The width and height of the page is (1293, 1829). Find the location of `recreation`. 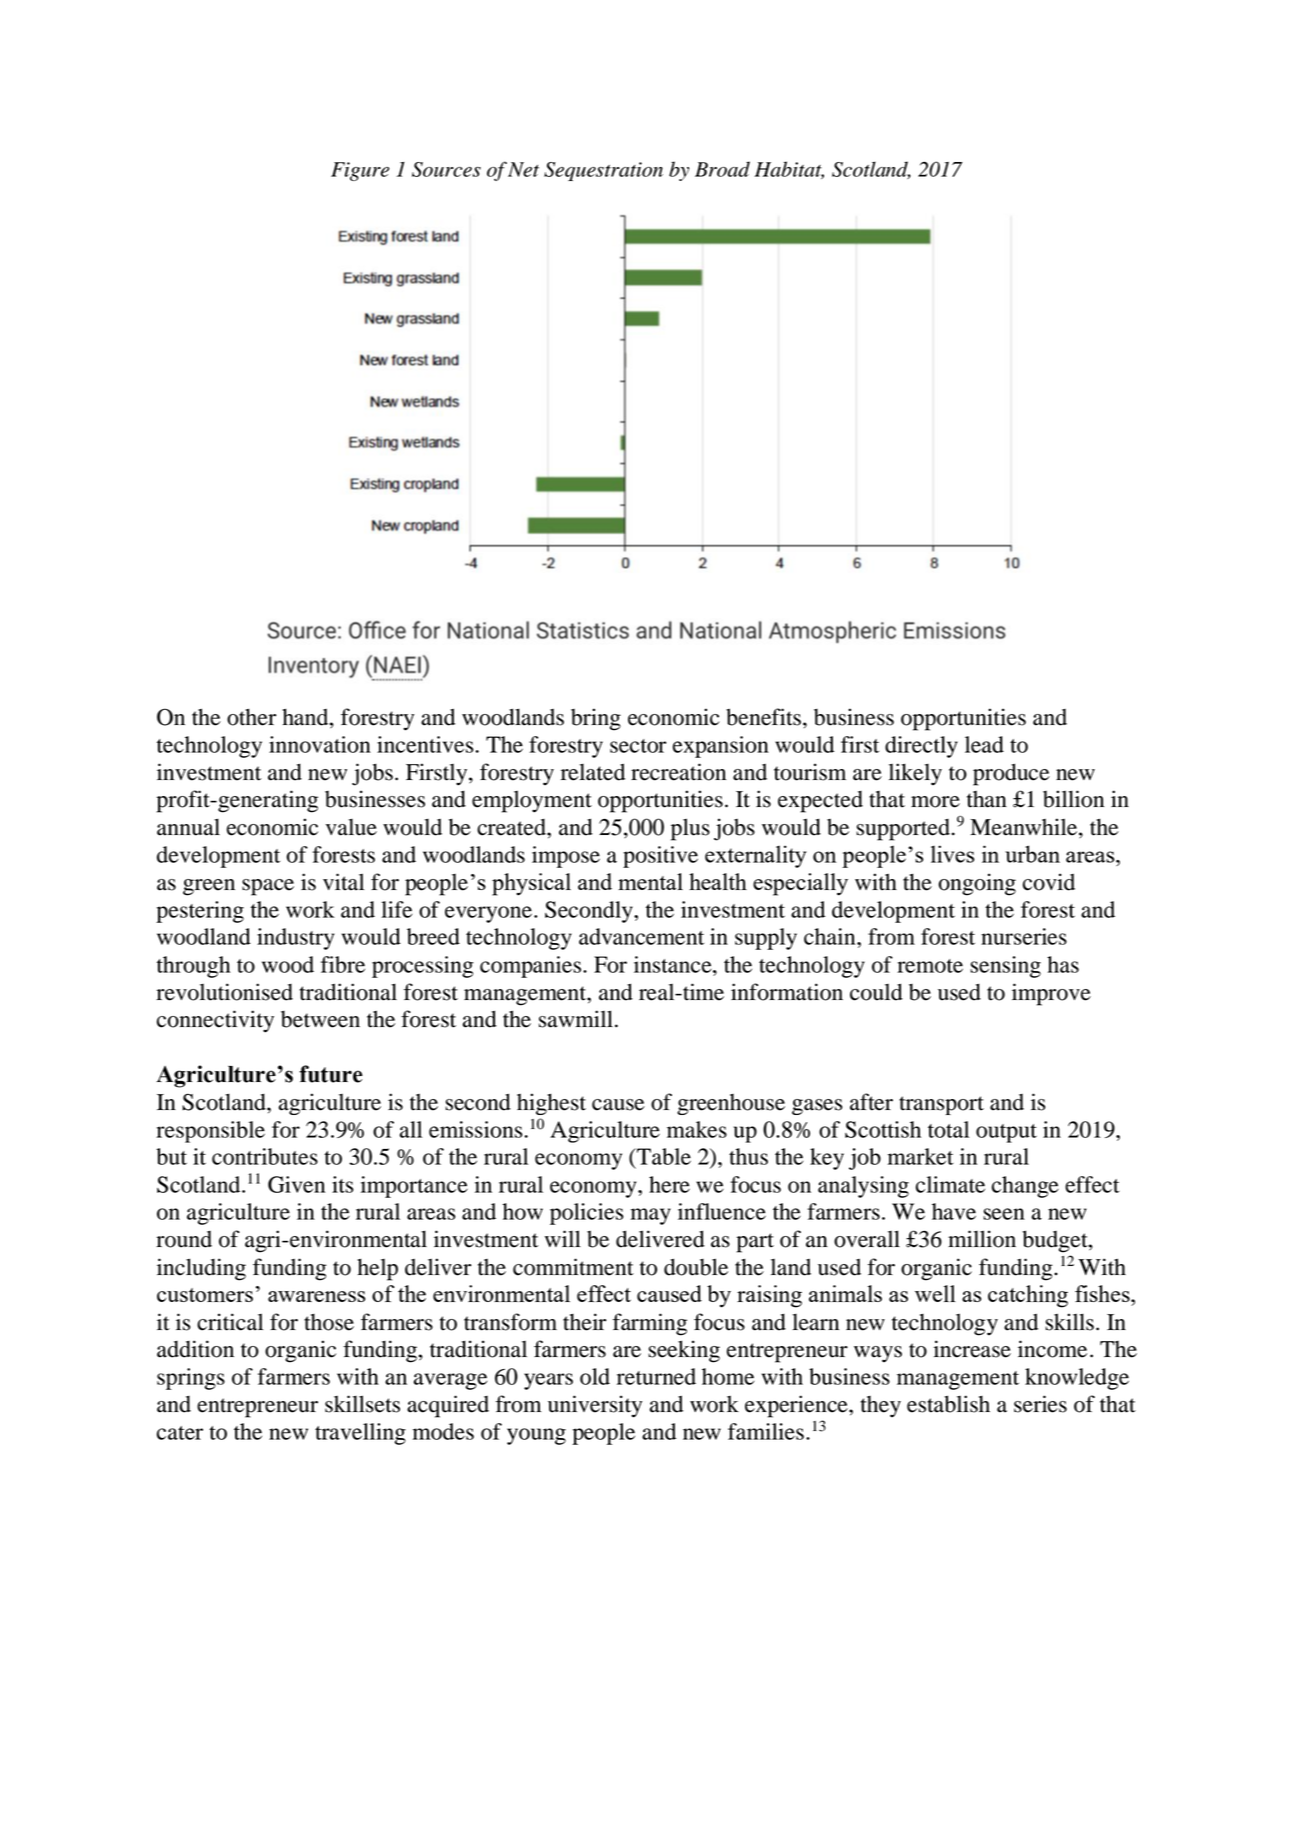

recreation is located at coordinates (678, 772).
